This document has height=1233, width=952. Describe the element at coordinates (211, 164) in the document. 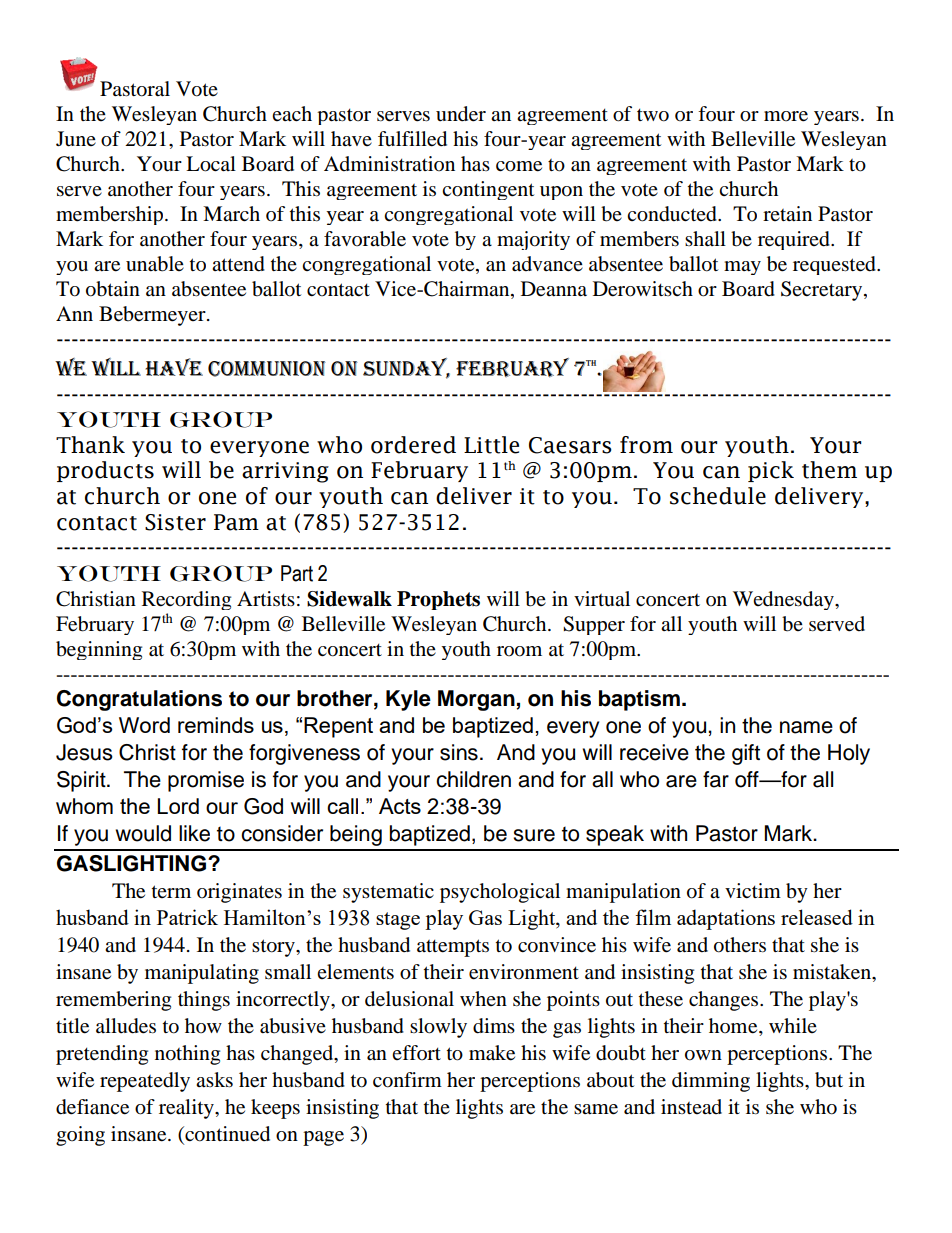

I see `Local` at that location.
